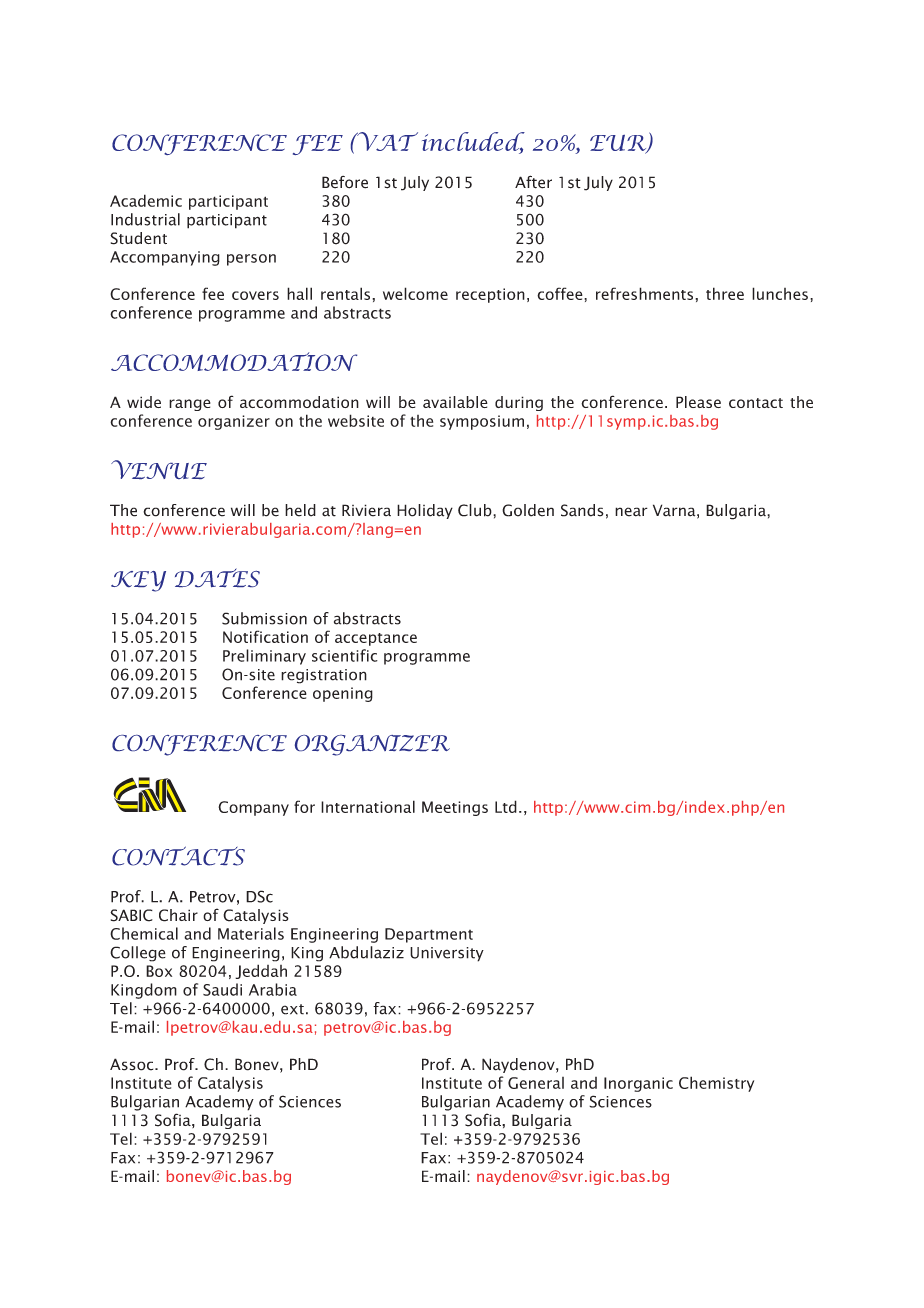  Describe the element at coordinates (473, 142) in the screenshot. I see `included` at that location.
